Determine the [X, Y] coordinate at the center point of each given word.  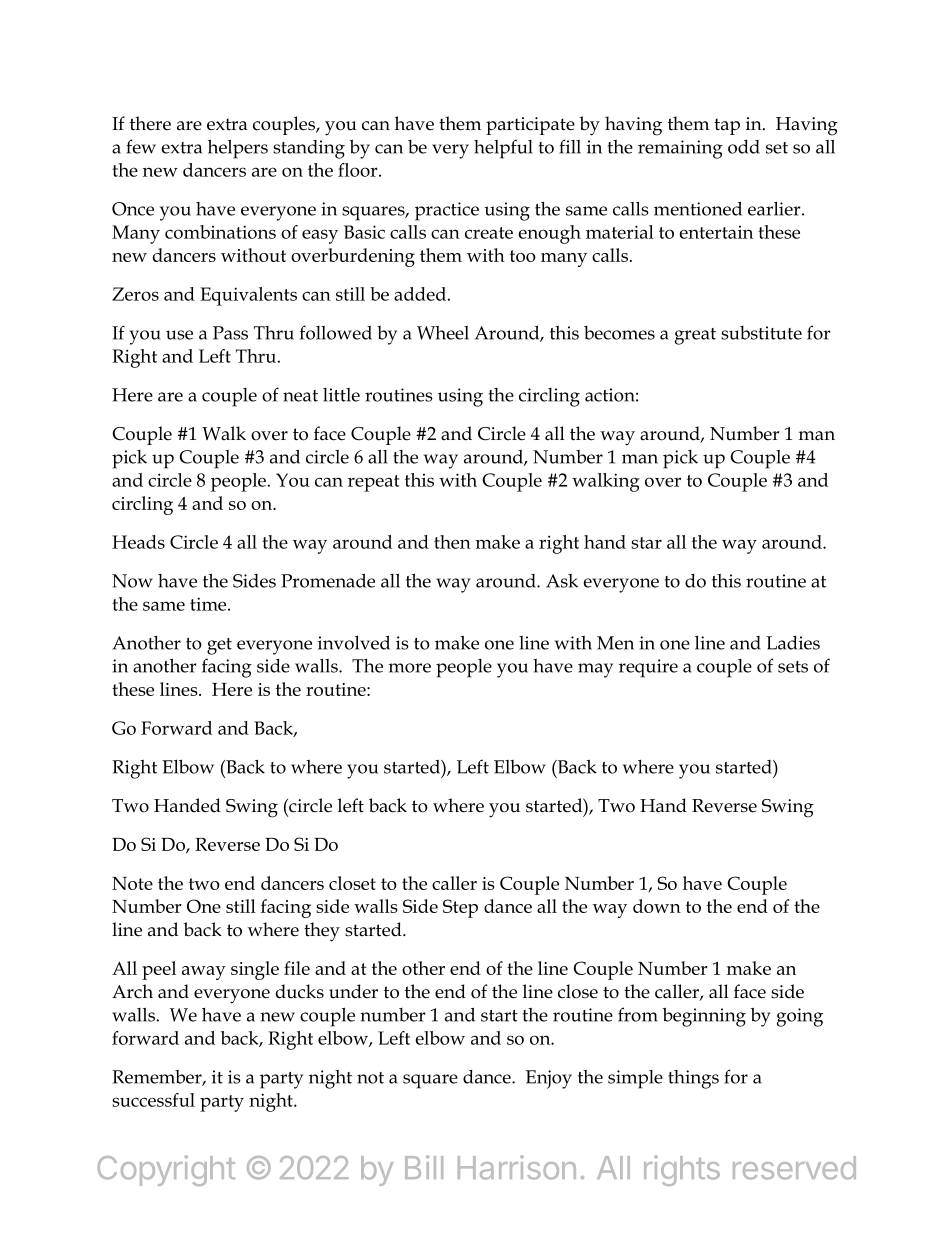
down [657, 906]
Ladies [793, 643]
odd [744, 147]
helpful [503, 149]
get [219, 646]
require [648, 668]
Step [460, 908]
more [410, 668]
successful [153, 1100]
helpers [238, 149]
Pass [230, 333]
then [452, 542]
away [204, 973]
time [209, 604]
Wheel [443, 333]
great [695, 336]
